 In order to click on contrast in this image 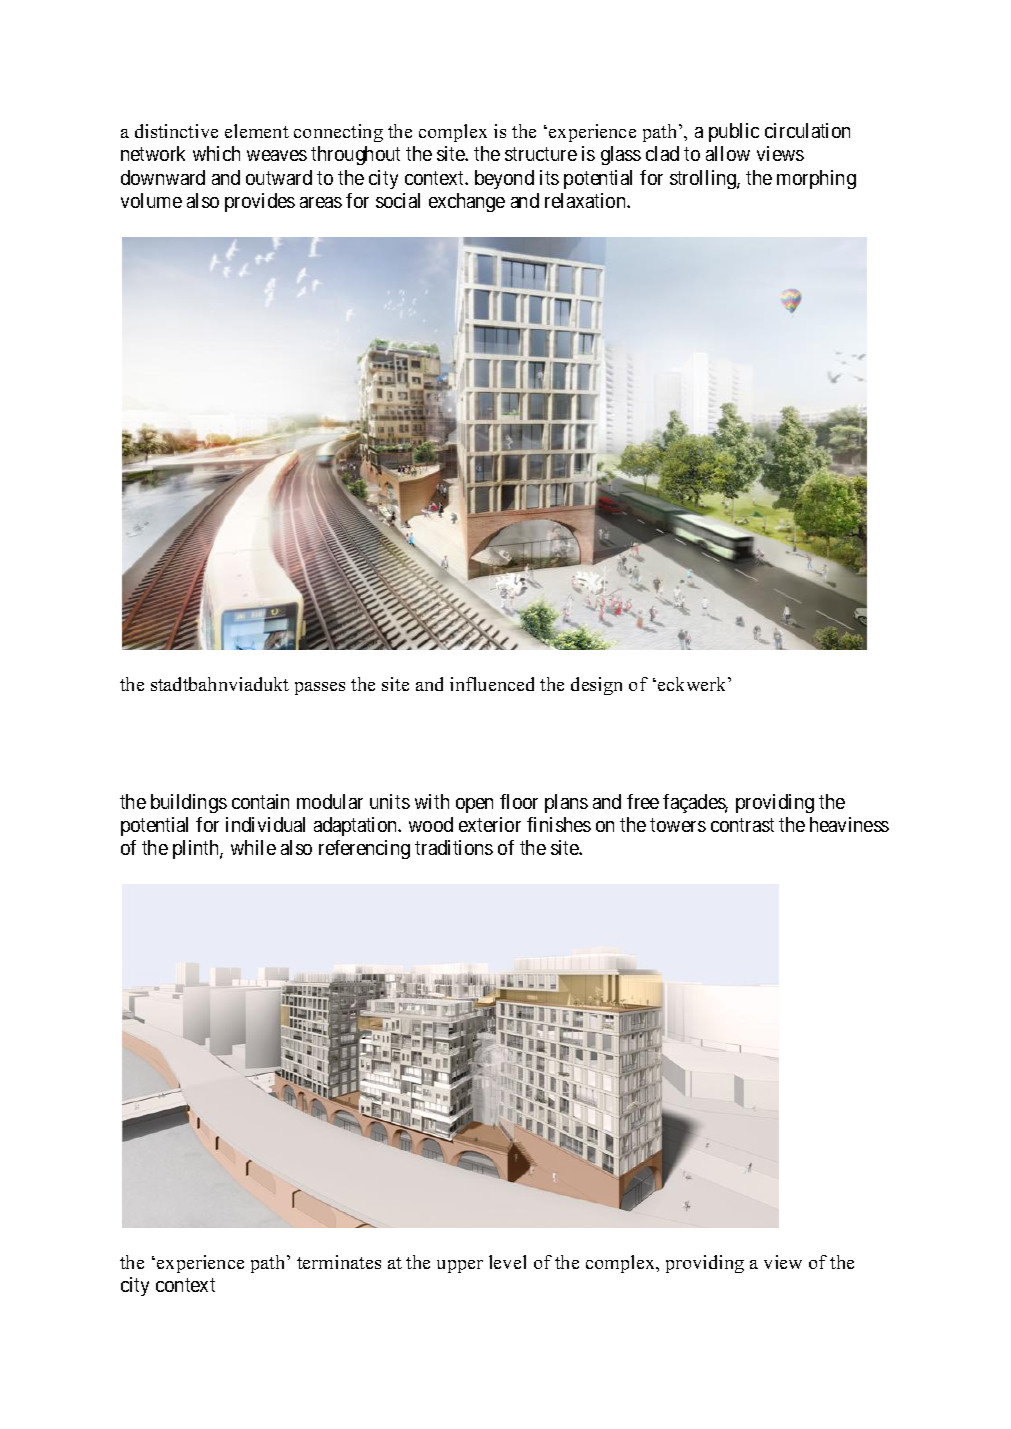, I will do `click(742, 825)`.
